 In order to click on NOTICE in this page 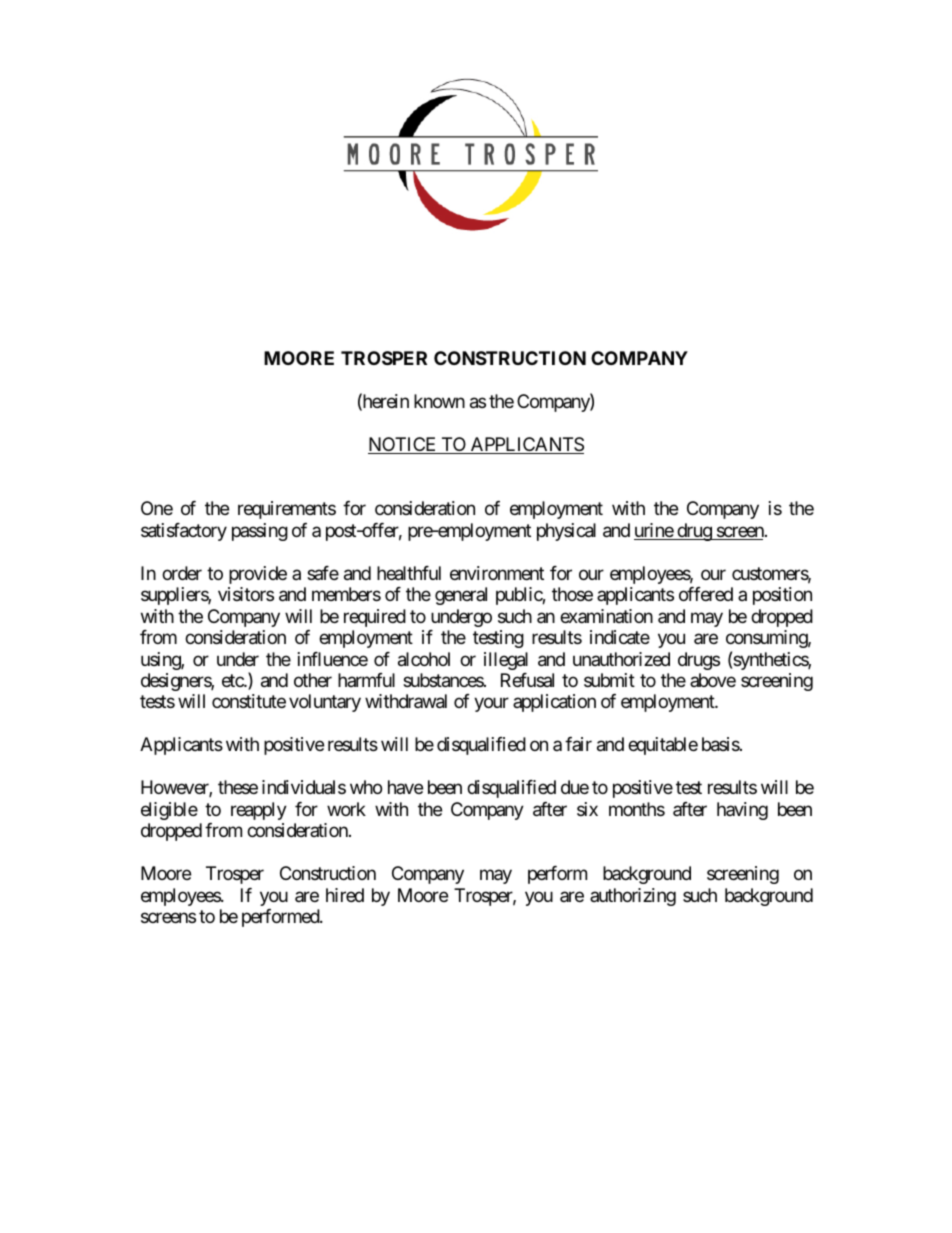, I will do `click(403, 445)`.
